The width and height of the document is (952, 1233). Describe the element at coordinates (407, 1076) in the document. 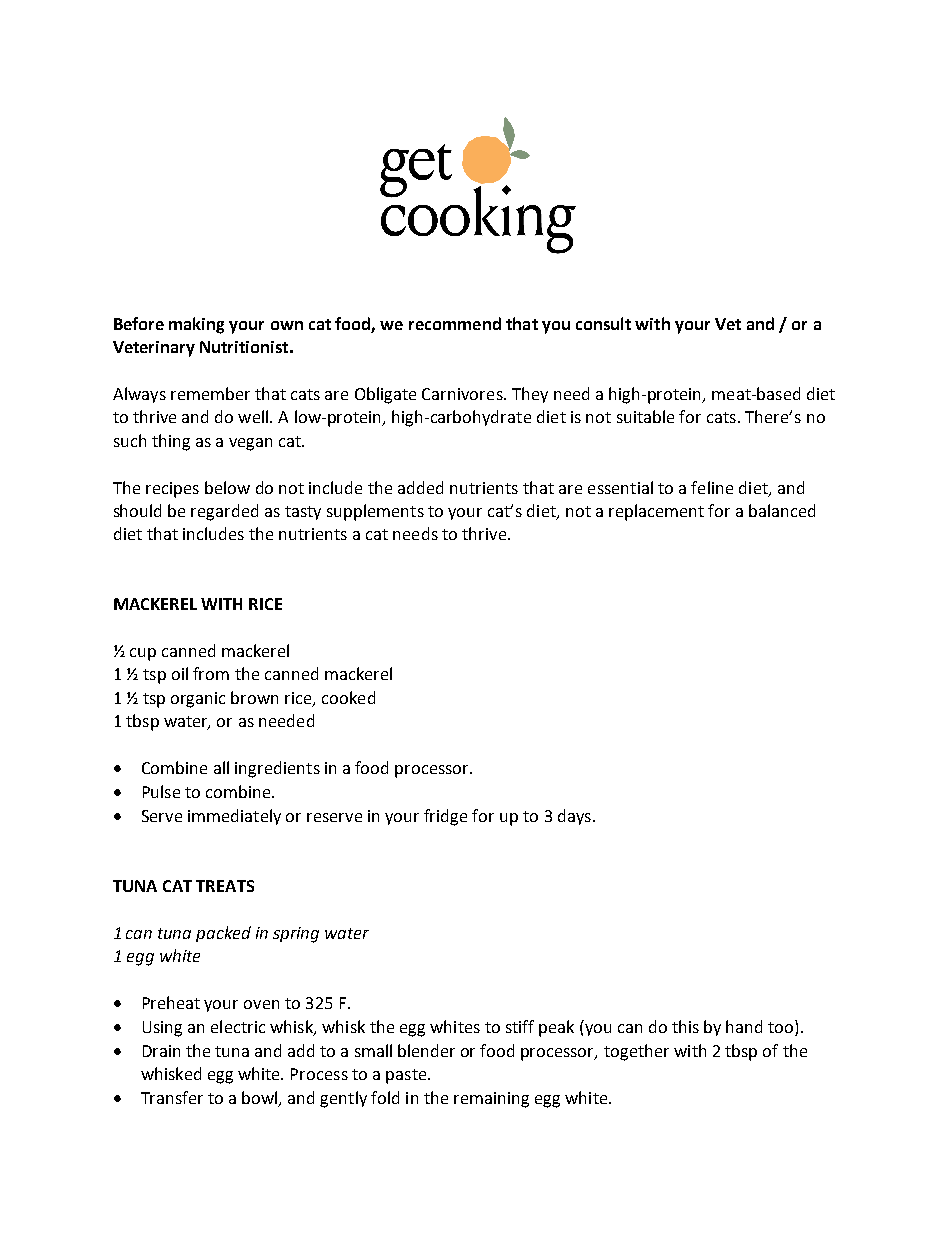

I see `paste` at that location.
